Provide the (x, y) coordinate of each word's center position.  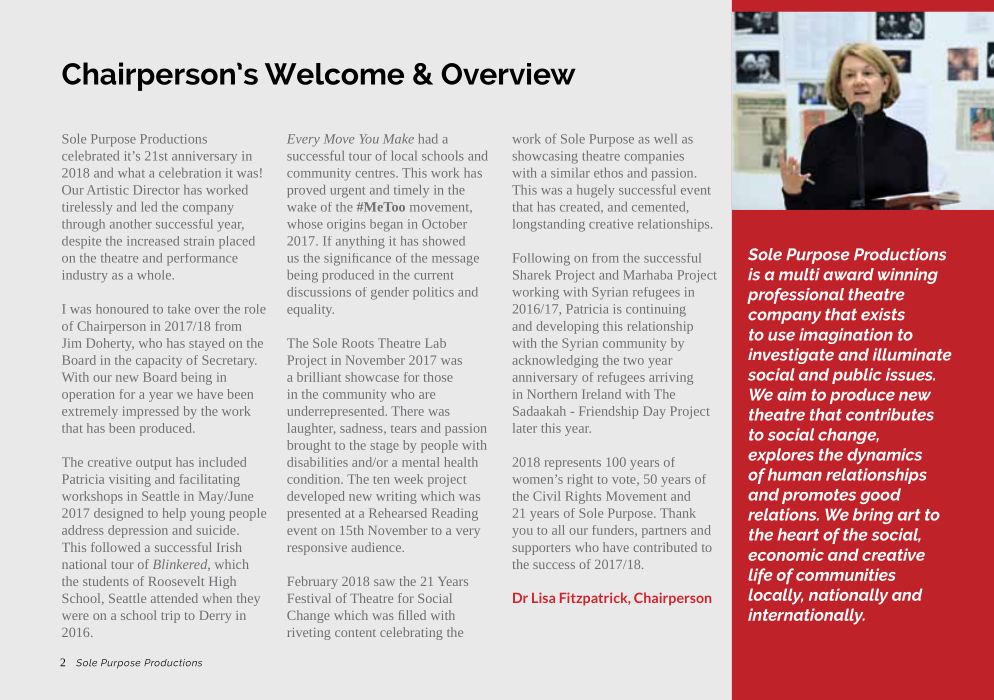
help (174, 514)
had (428, 139)
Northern (552, 394)
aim (791, 394)
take (179, 309)
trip (170, 617)
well (665, 139)
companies (654, 157)
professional (795, 296)
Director (156, 190)
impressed (151, 412)
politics (433, 293)
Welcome (334, 74)
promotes (819, 496)
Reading (455, 514)
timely (411, 191)
